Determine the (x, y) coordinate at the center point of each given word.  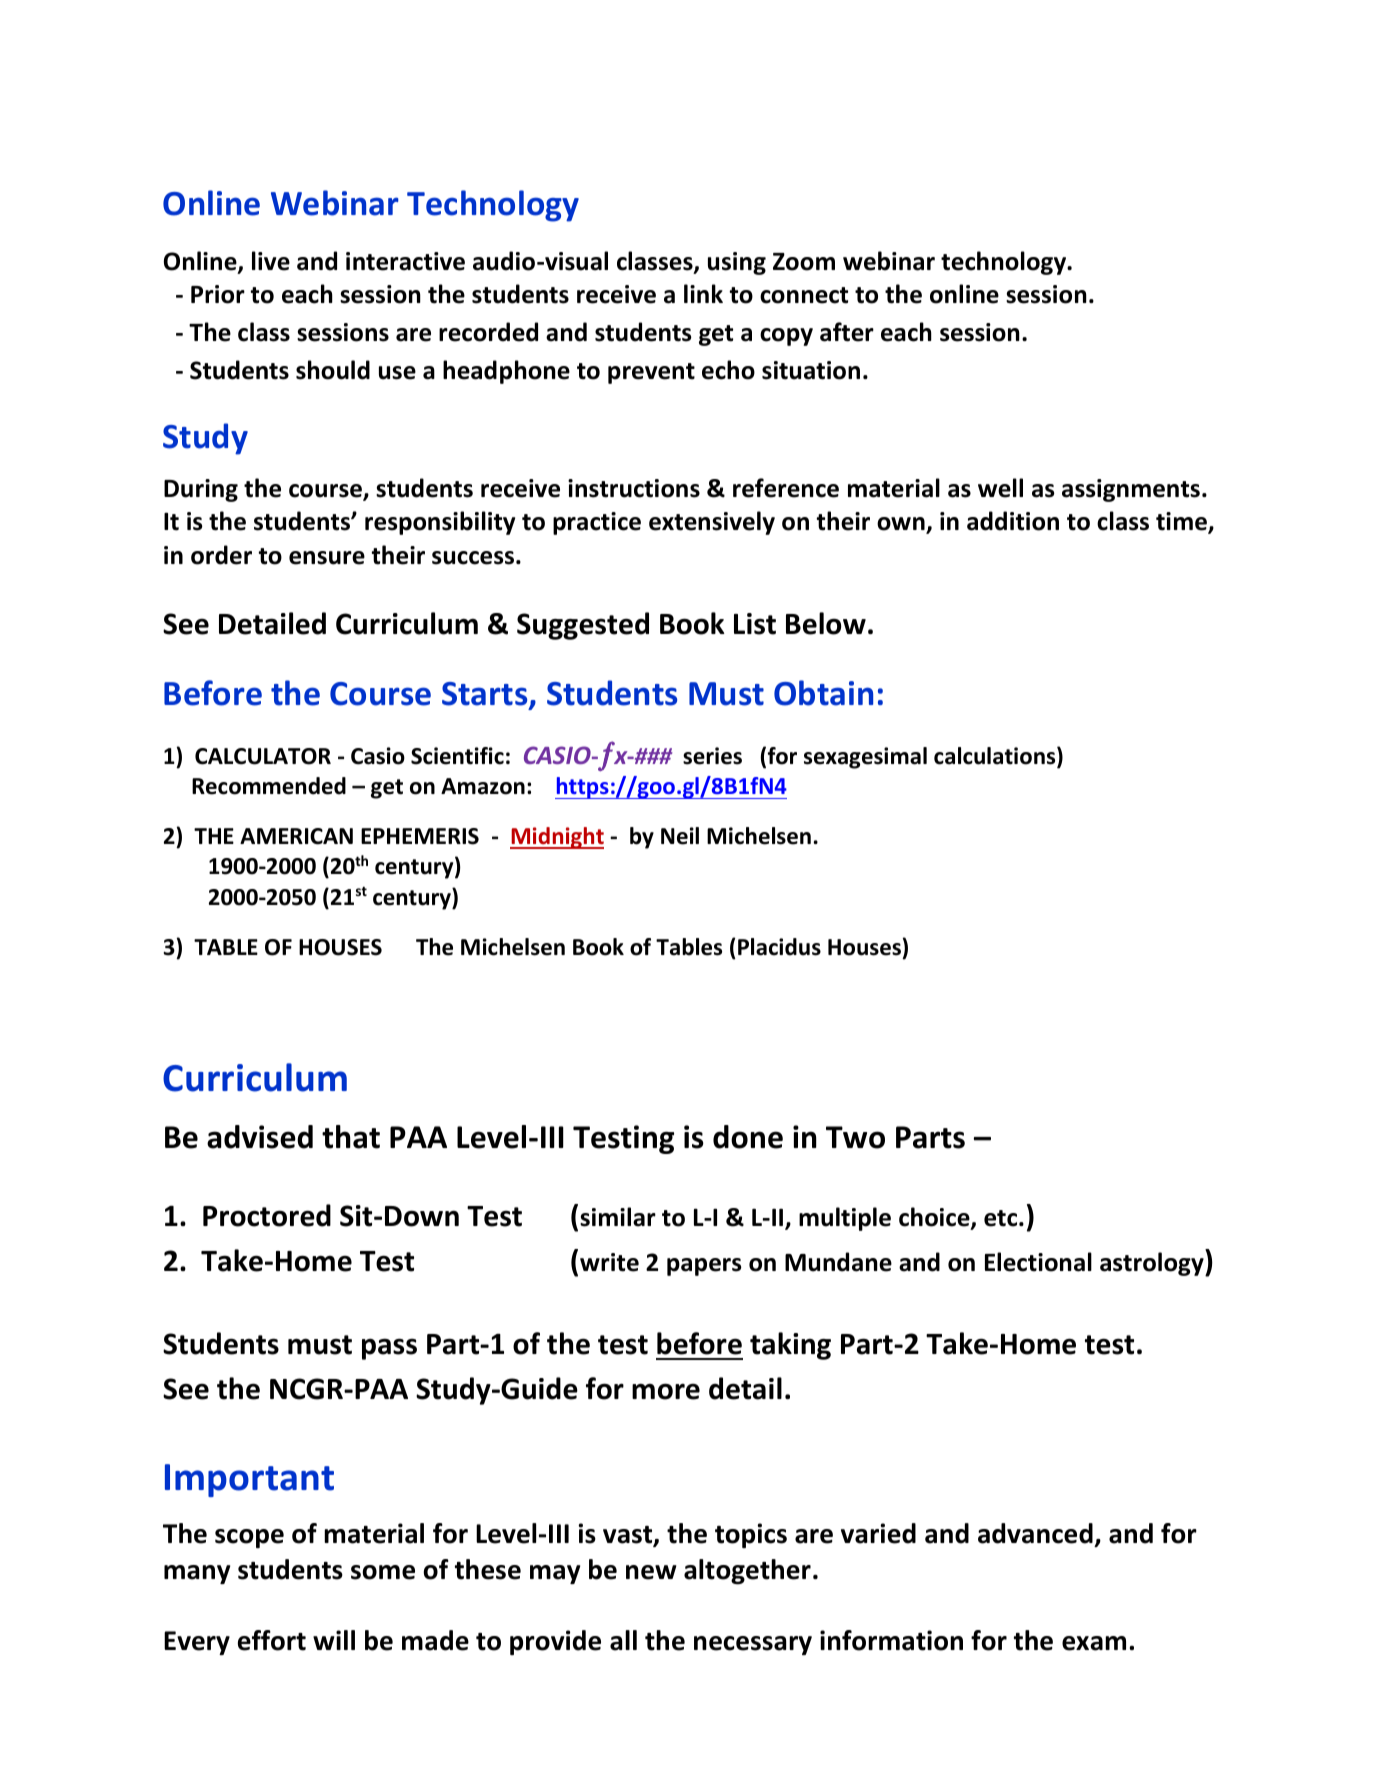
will (334, 1640)
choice (935, 1218)
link (703, 293)
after (847, 332)
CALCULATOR (263, 756)
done (748, 1137)
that (351, 1137)
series (712, 756)
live (271, 261)
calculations (996, 757)
